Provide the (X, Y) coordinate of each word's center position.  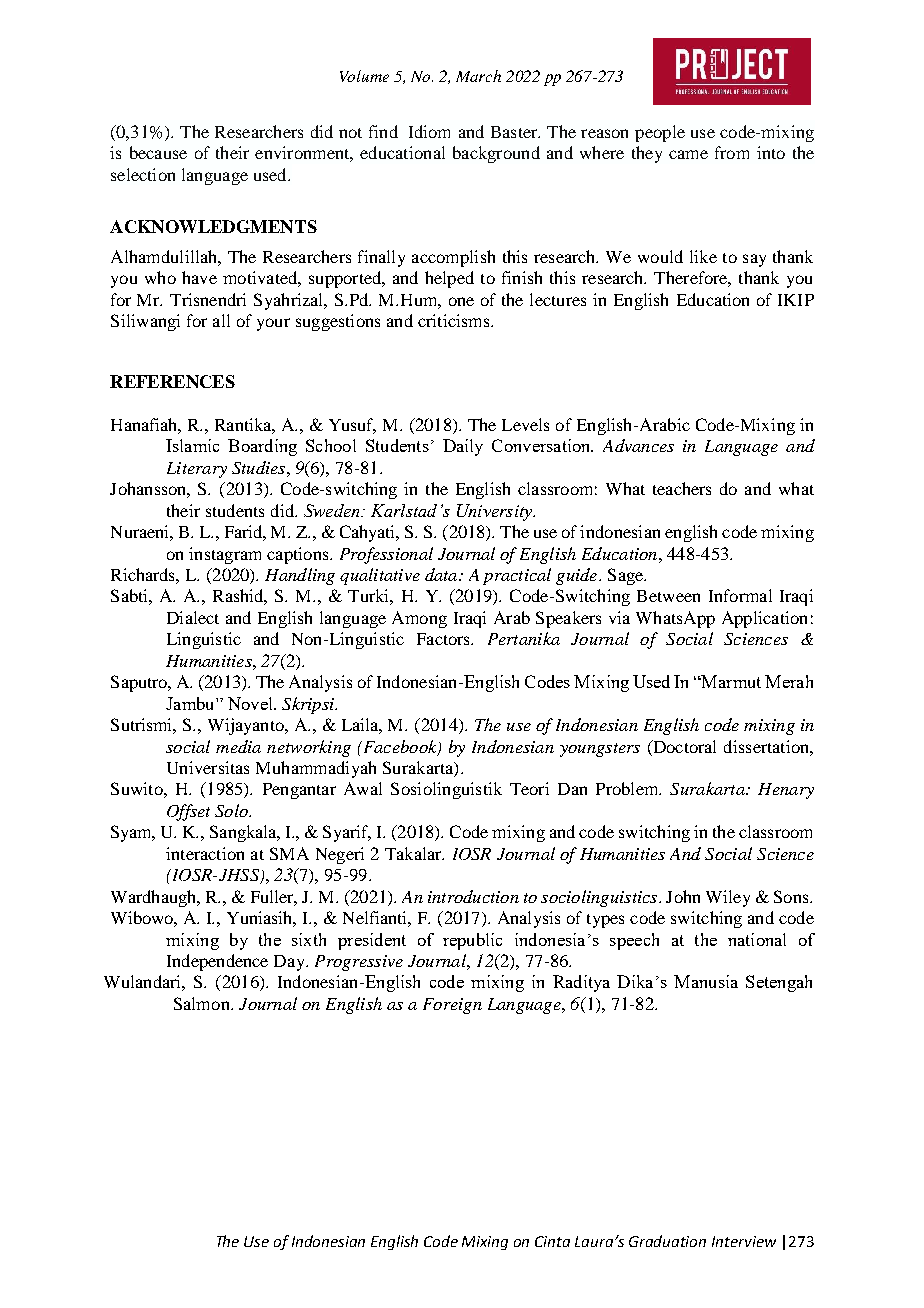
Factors (444, 639)
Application (764, 619)
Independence (217, 962)
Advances (638, 445)
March (478, 76)
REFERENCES (172, 381)
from (732, 152)
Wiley (728, 898)
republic (472, 941)
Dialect (193, 617)
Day (290, 963)
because (158, 152)
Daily (463, 447)
